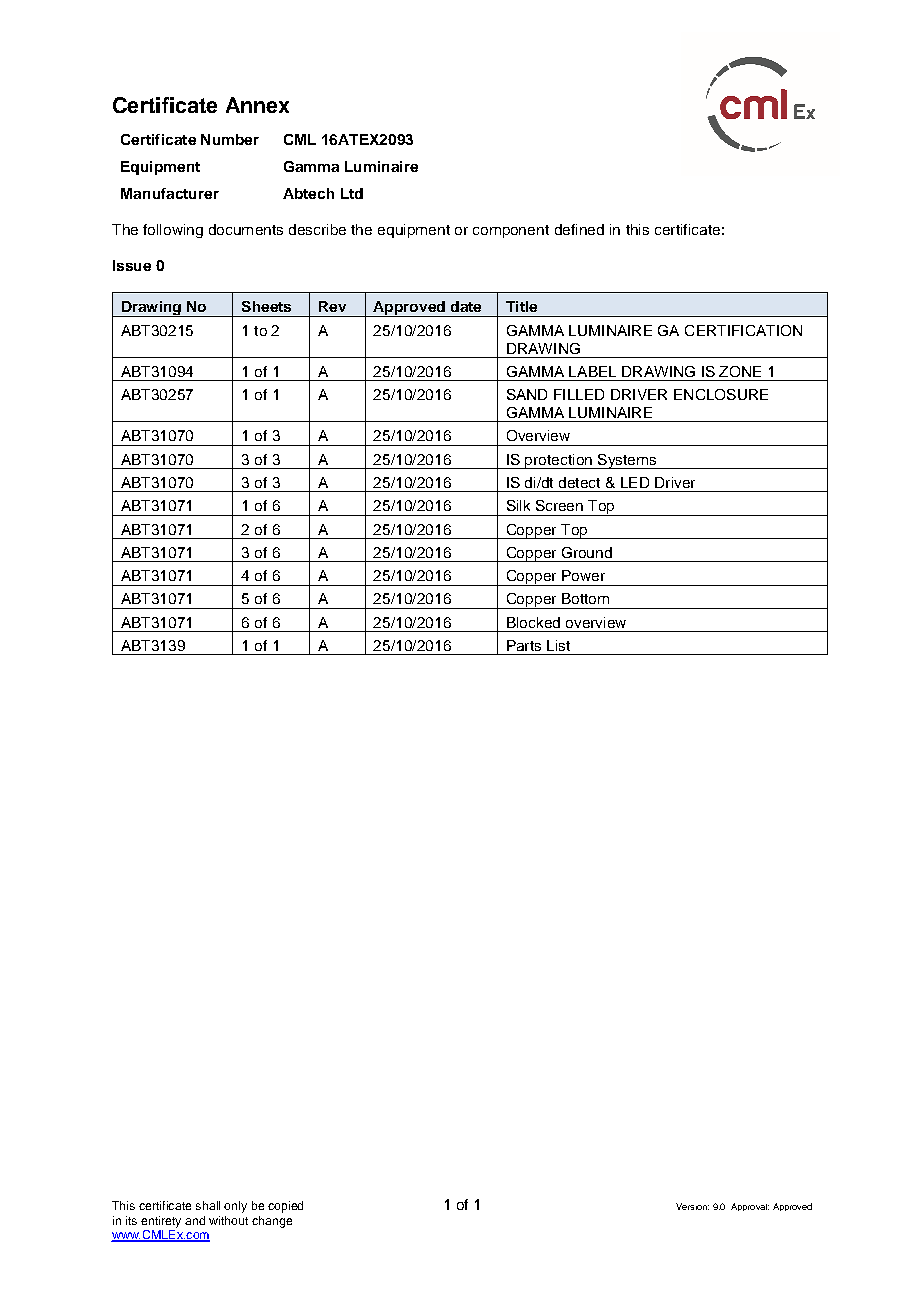  Describe the element at coordinates (266, 306) in the document. I see `Sheets` at that location.
